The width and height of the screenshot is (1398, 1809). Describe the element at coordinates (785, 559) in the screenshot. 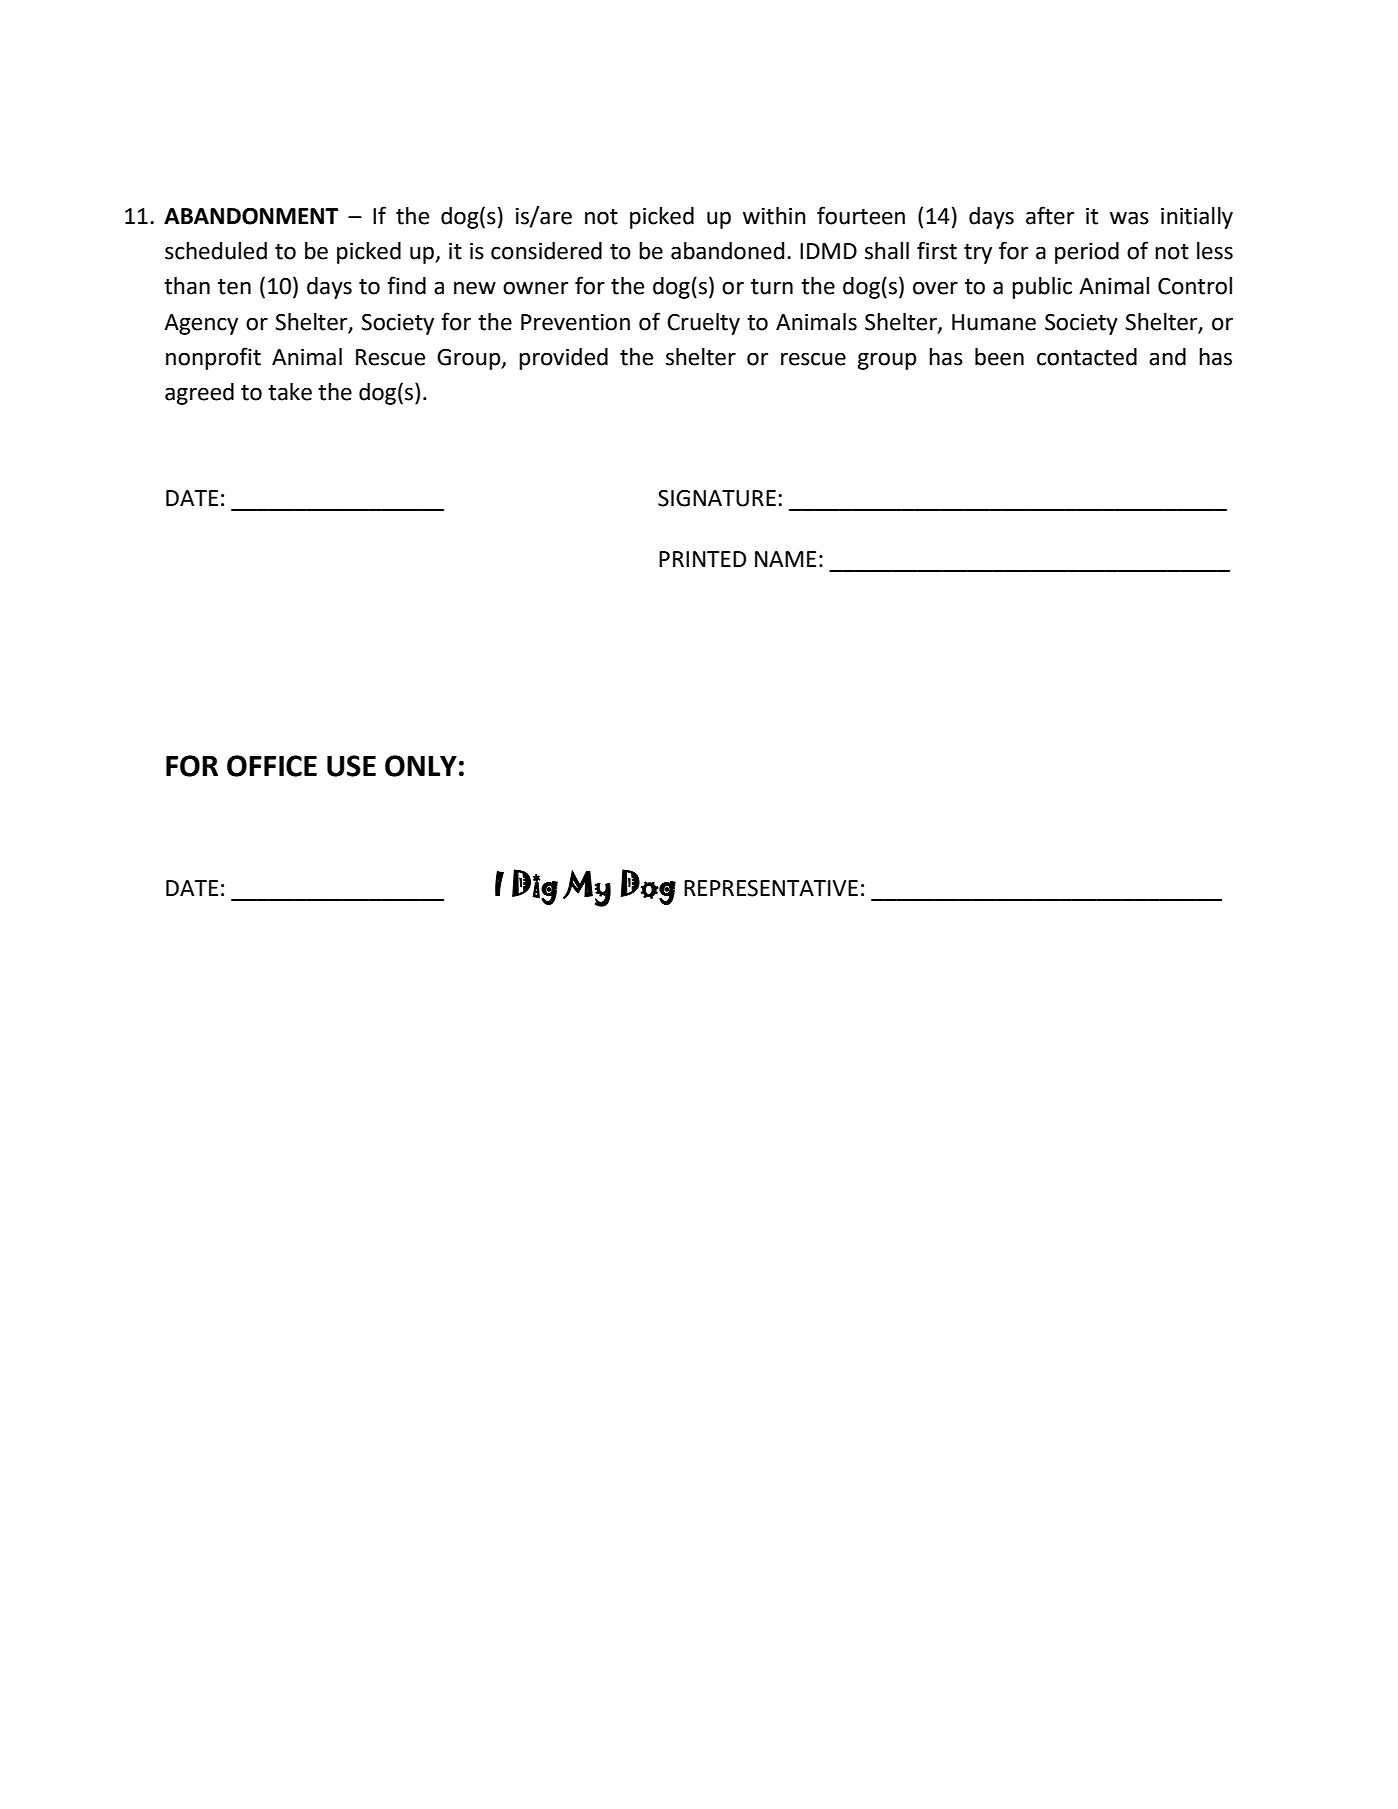

I see `NAME` at that location.
